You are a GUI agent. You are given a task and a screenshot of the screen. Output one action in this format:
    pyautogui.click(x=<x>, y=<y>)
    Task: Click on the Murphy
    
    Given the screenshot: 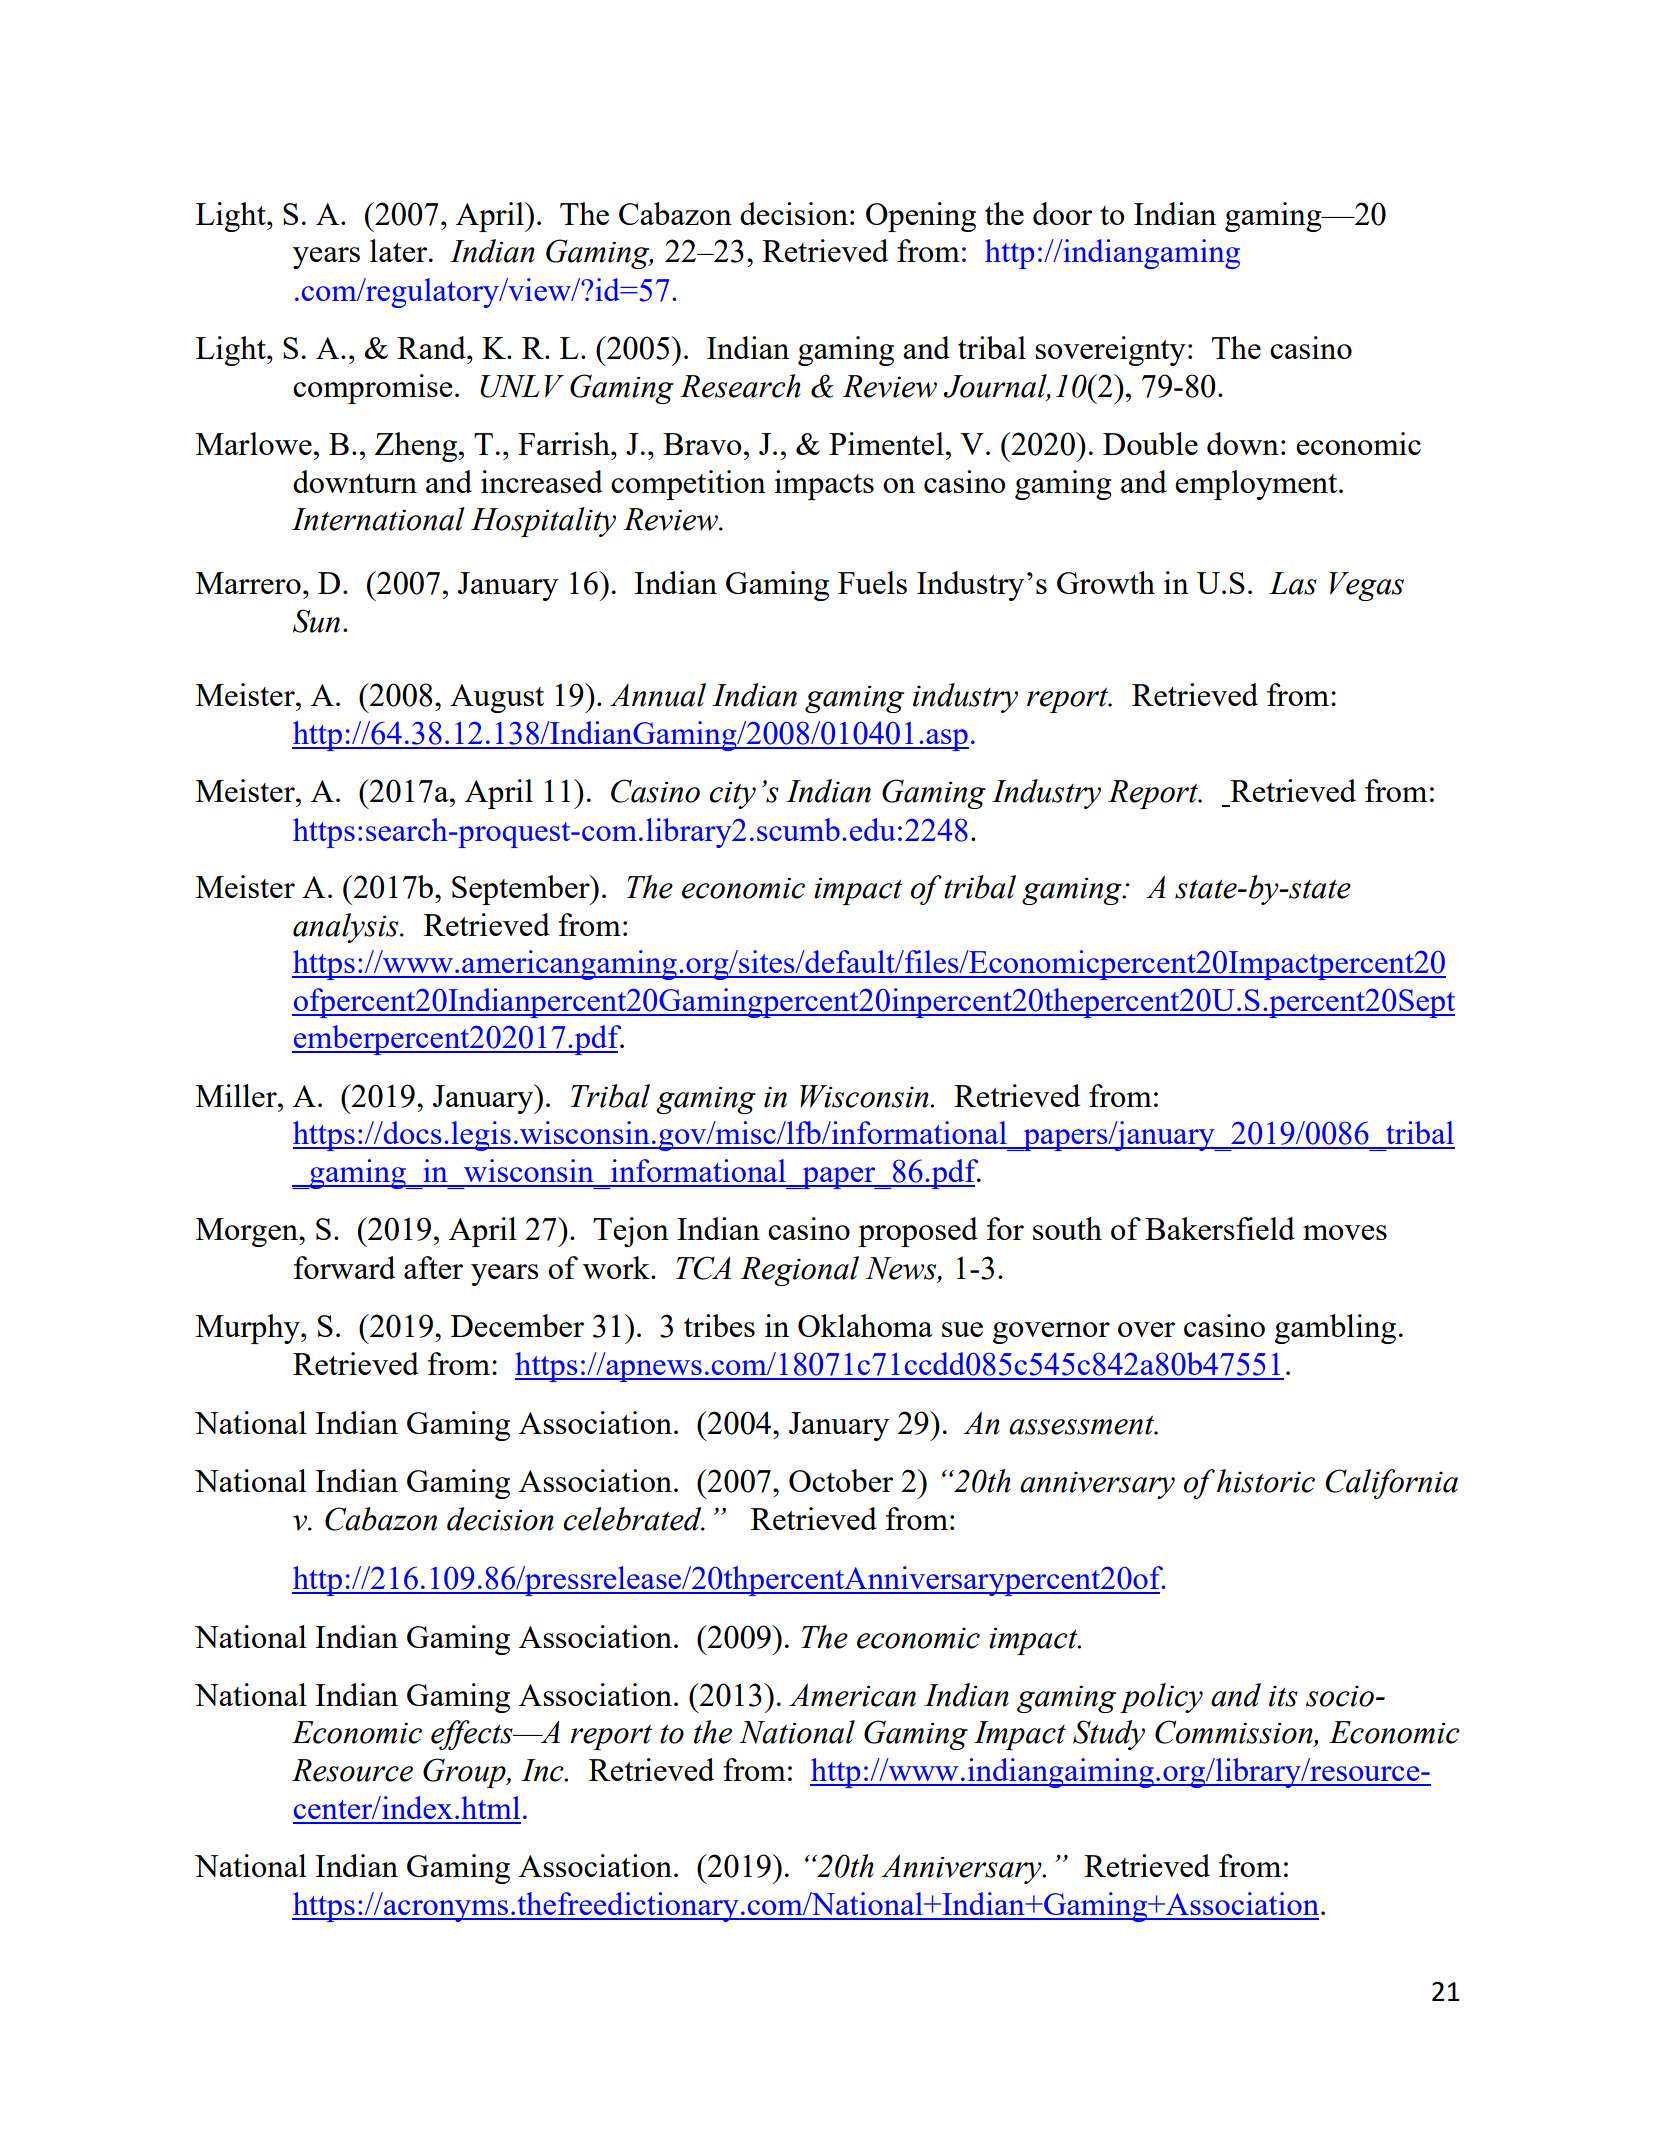 What is the action you would take?
    pyautogui.click(x=249, y=1329)
